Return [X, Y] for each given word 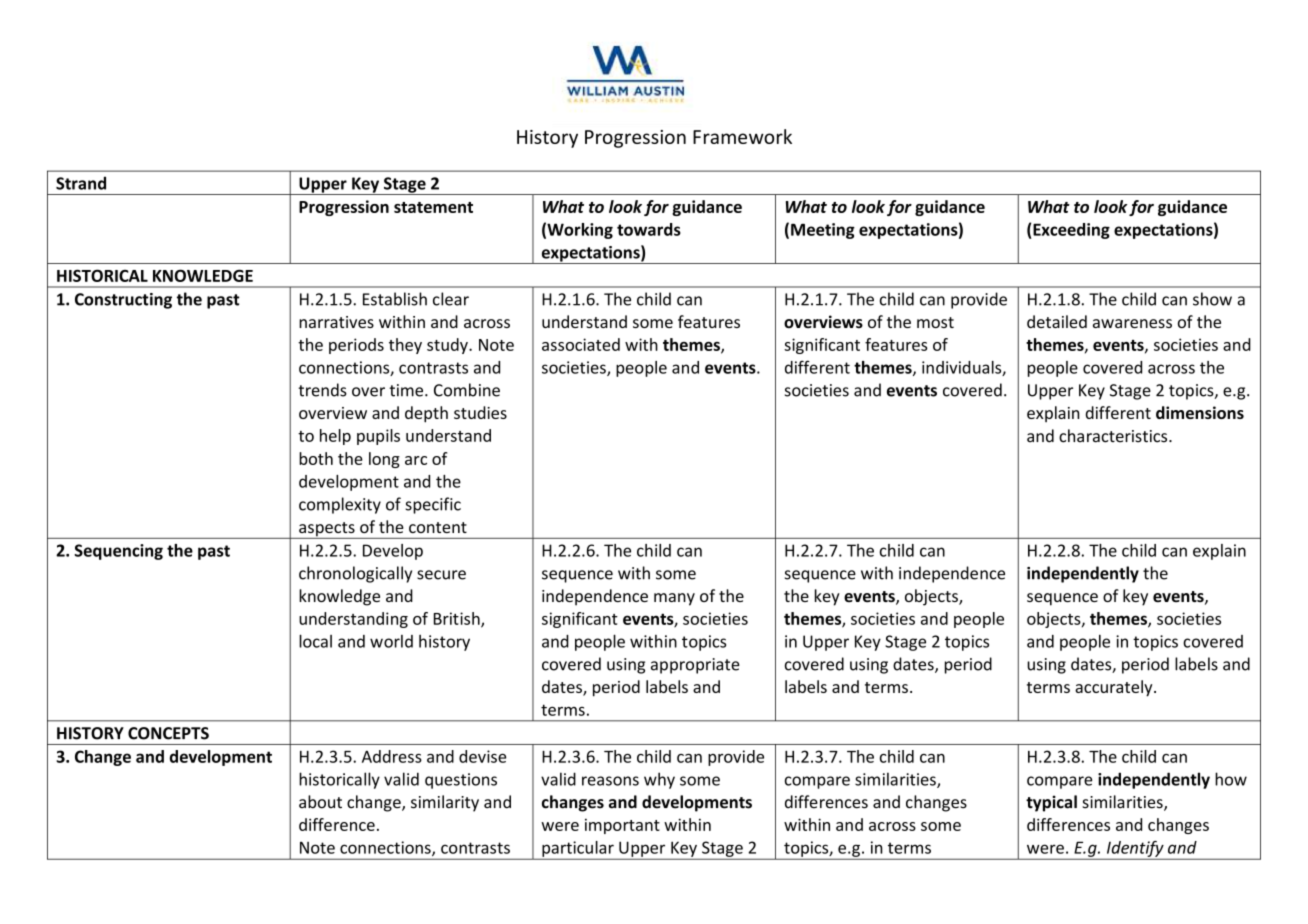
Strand [81, 183]
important [622, 826]
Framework [742, 136]
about [320, 802]
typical [1051, 803]
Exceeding [1070, 231]
